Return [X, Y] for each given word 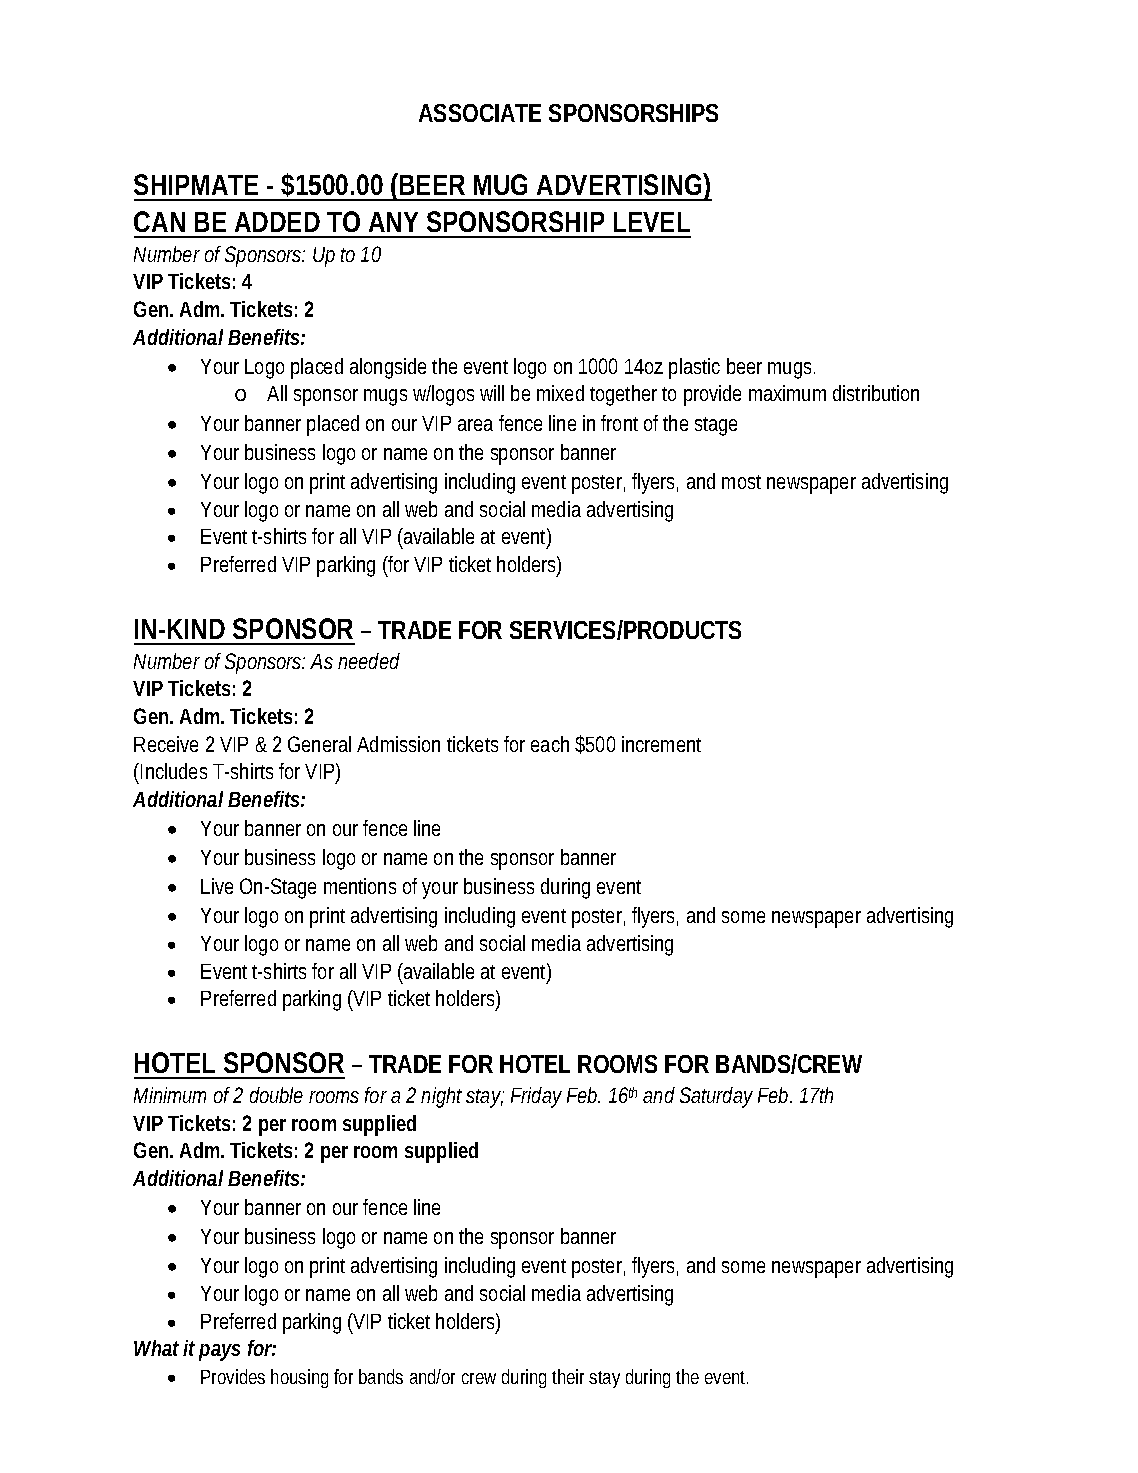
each [550, 744]
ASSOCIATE [480, 113]
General [319, 744]
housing [299, 1378]
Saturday [716, 1097]
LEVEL [652, 222]
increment [661, 744]
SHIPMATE [196, 184]
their [571, 1376]
